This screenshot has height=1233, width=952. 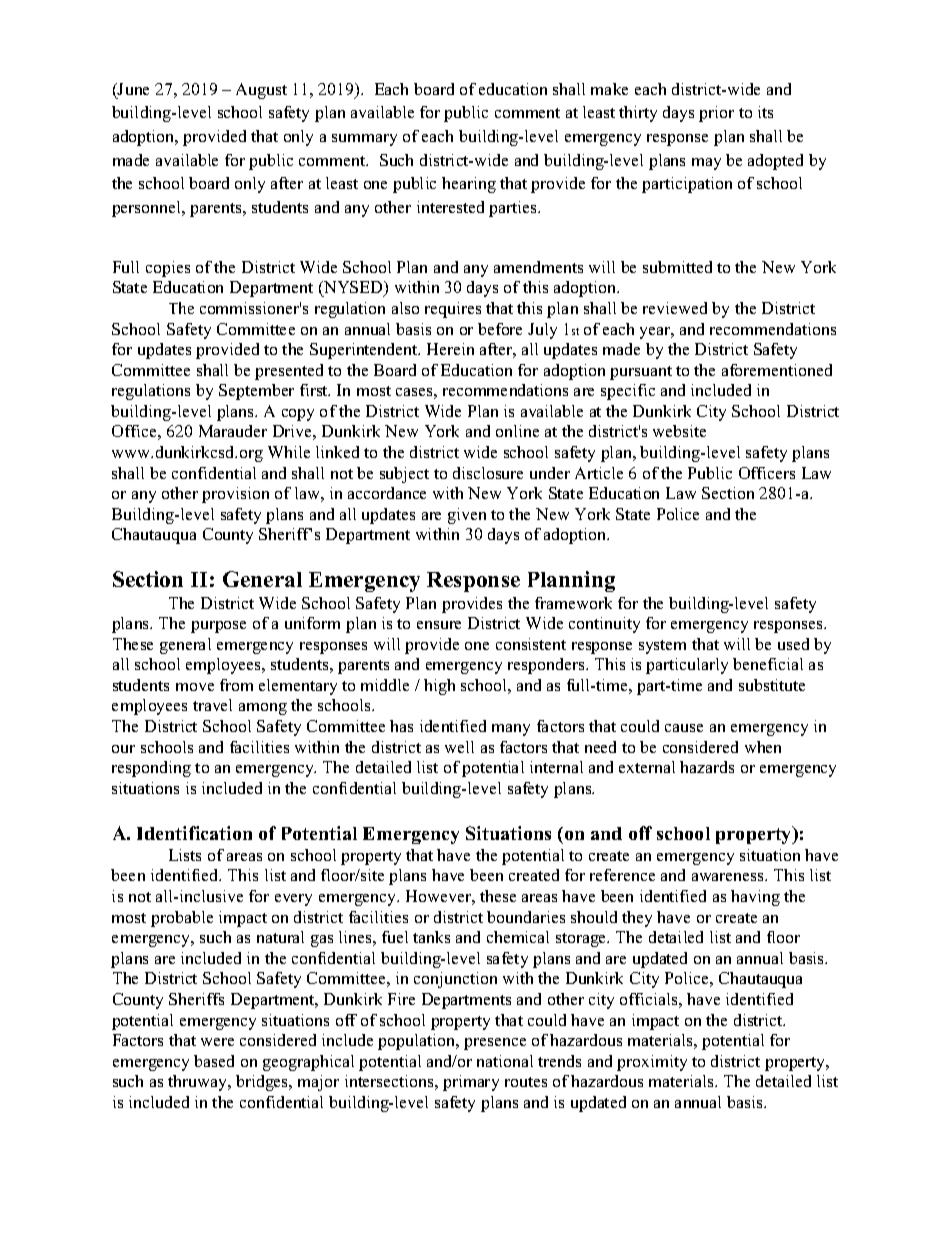 I want to click on hearing, so click(x=469, y=185).
